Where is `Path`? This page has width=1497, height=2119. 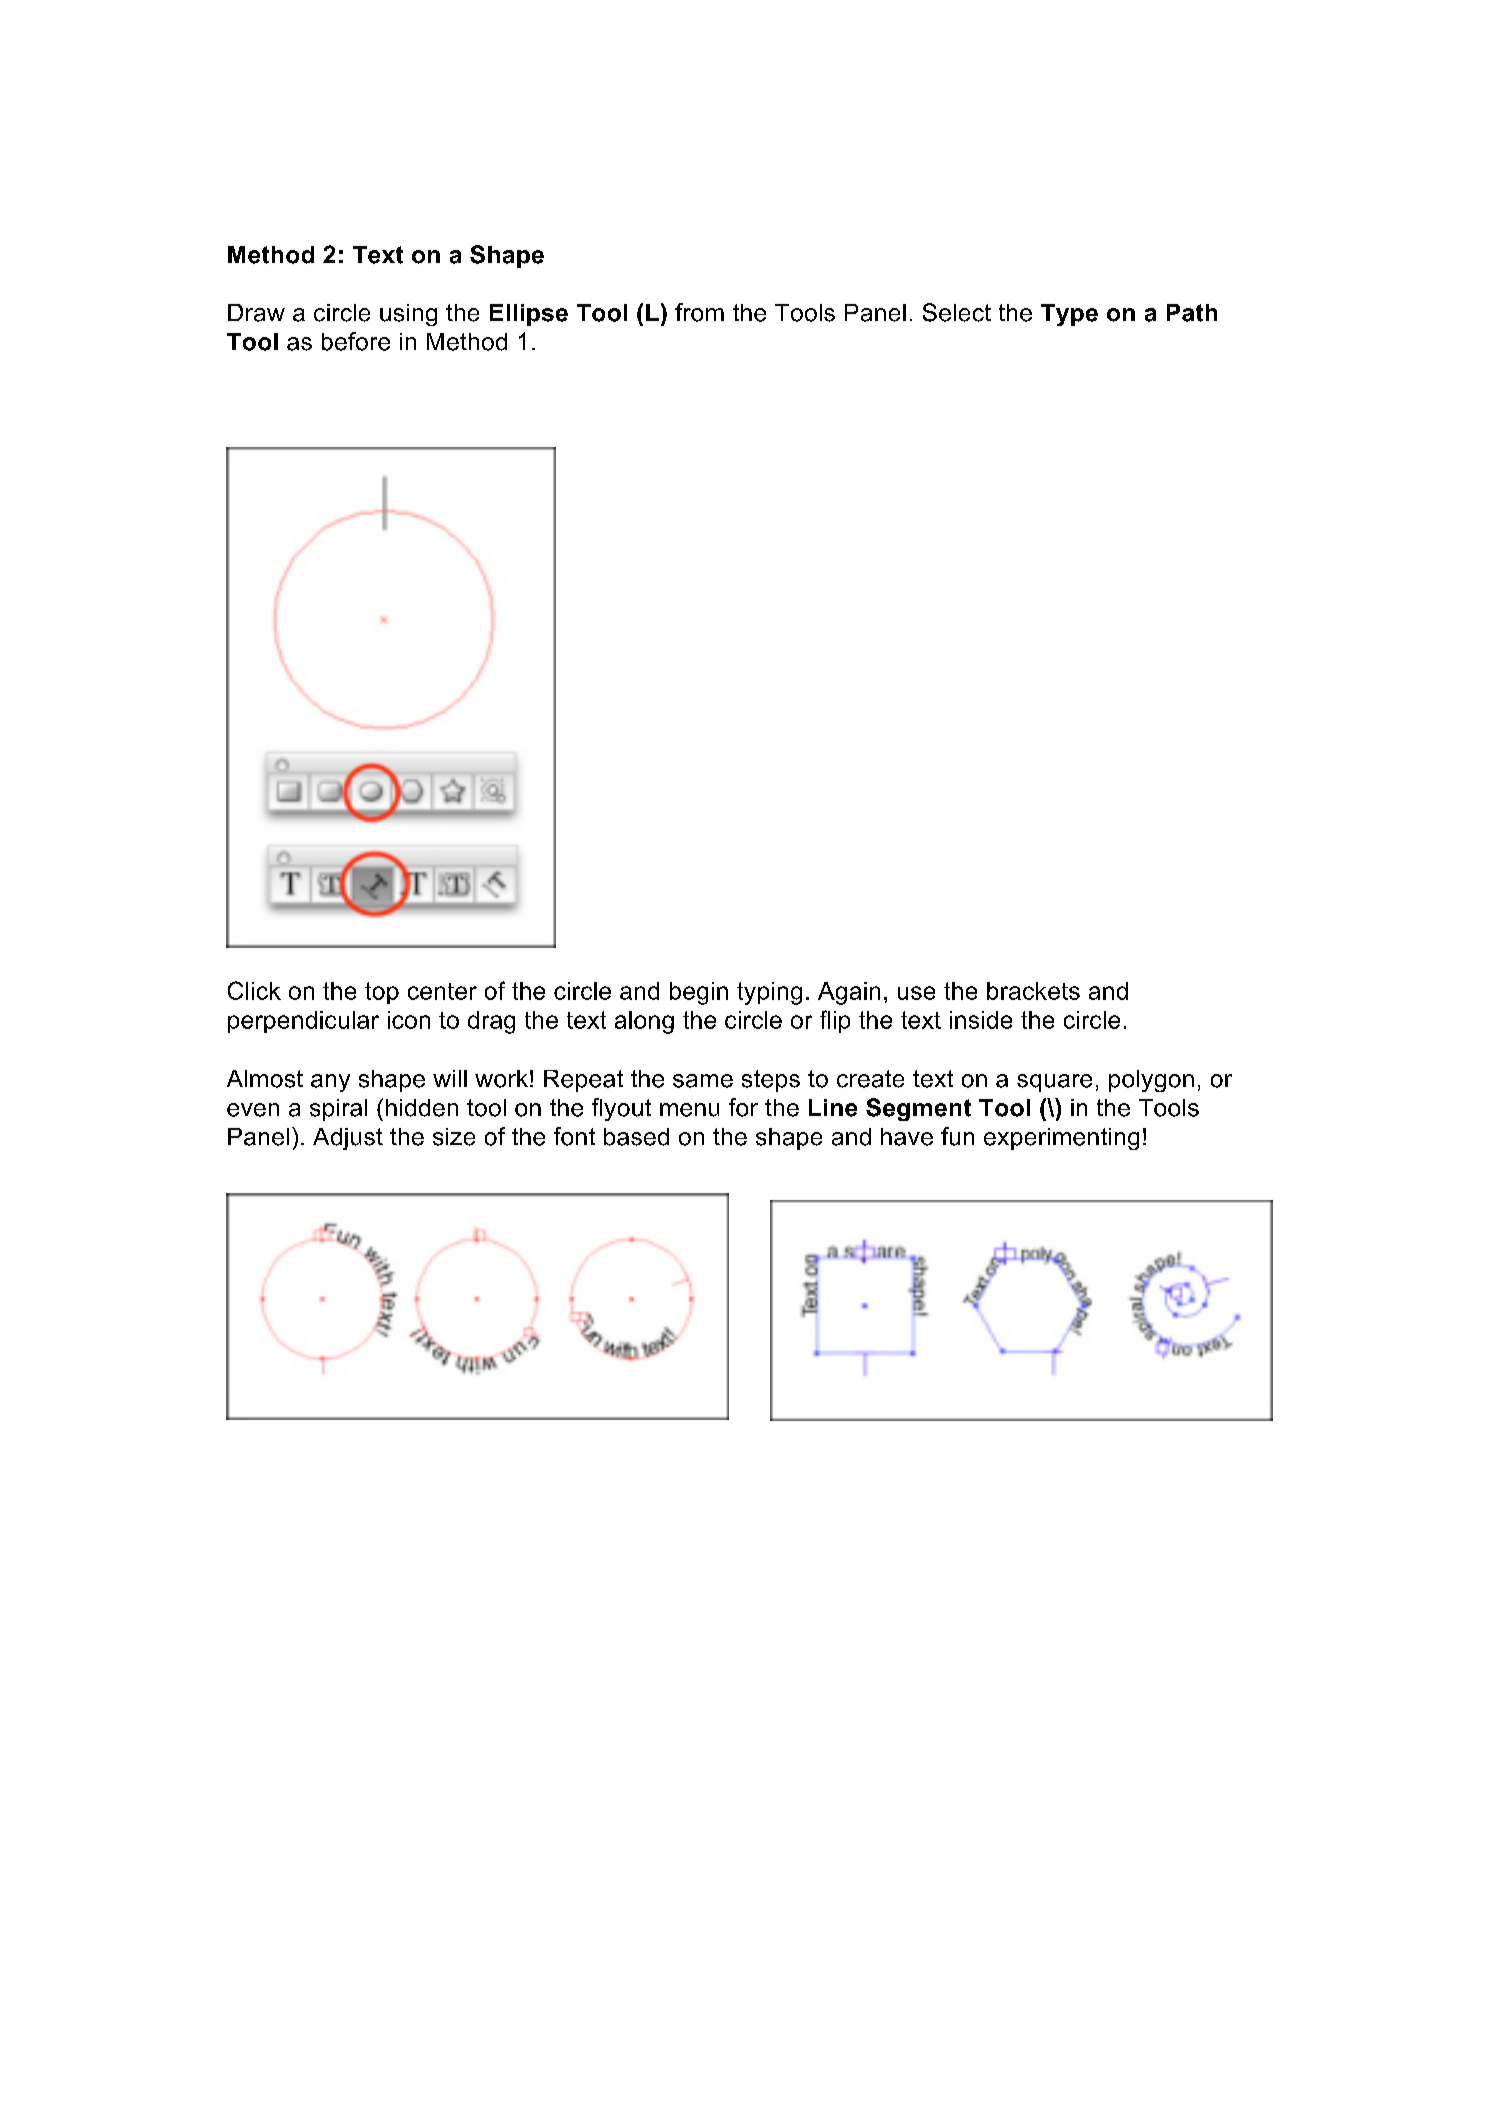
Path is located at coordinates (1192, 313).
